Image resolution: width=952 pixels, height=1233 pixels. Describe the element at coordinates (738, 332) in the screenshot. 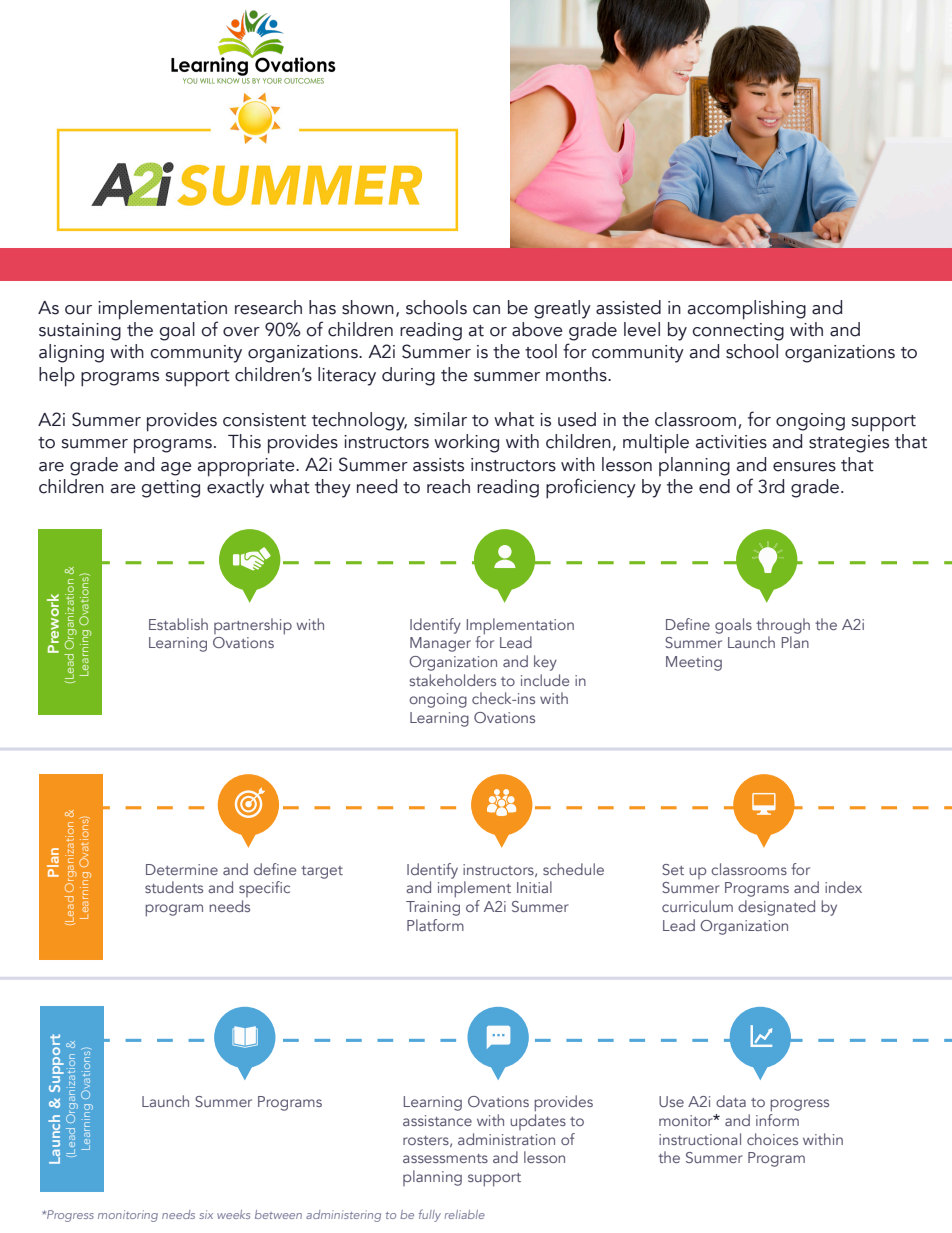

I see `connecting` at that location.
